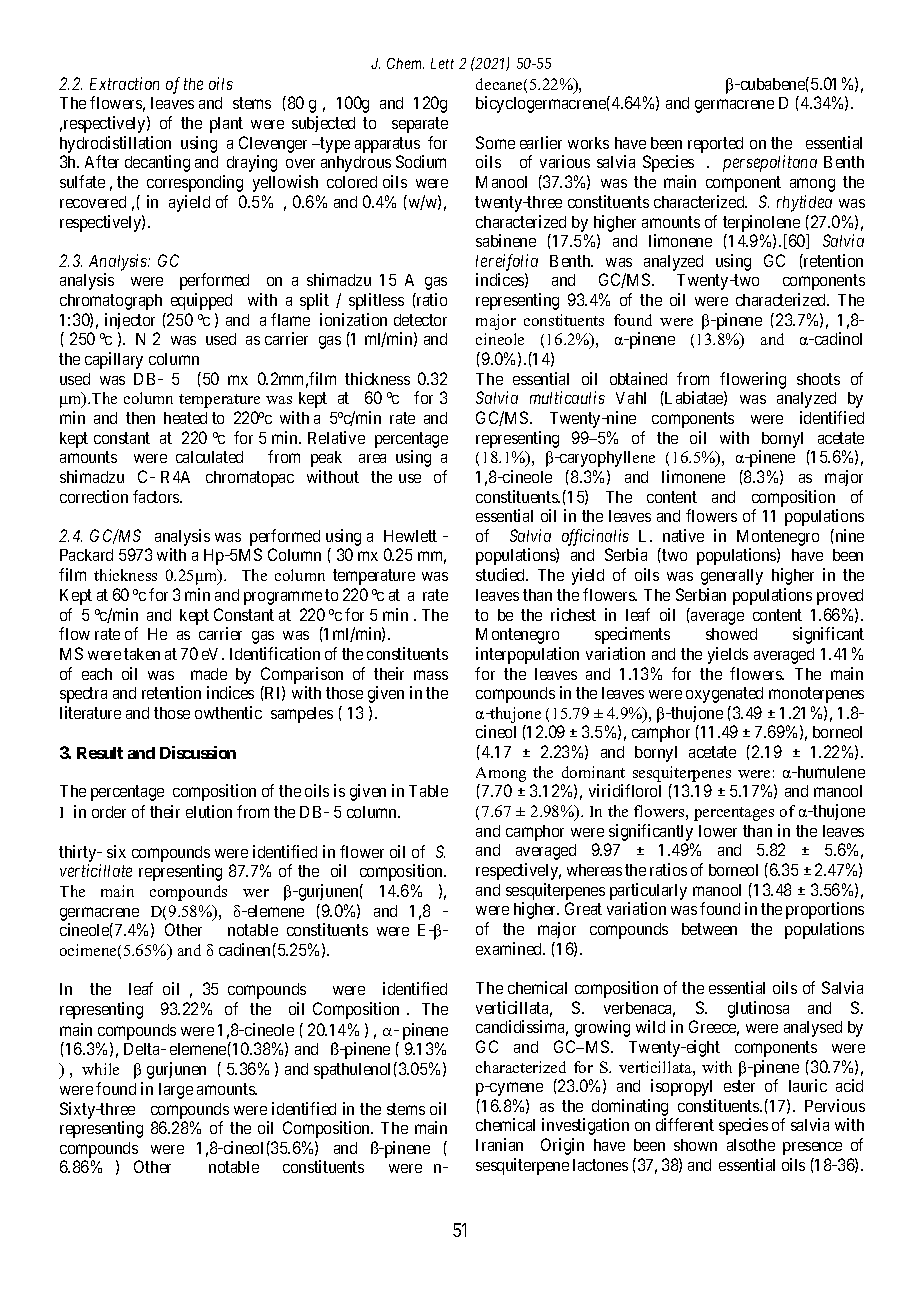 The image size is (924, 1308). What do you see at coordinates (201, 301) in the document?
I see `equipped` at bounding box center [201, 301].
